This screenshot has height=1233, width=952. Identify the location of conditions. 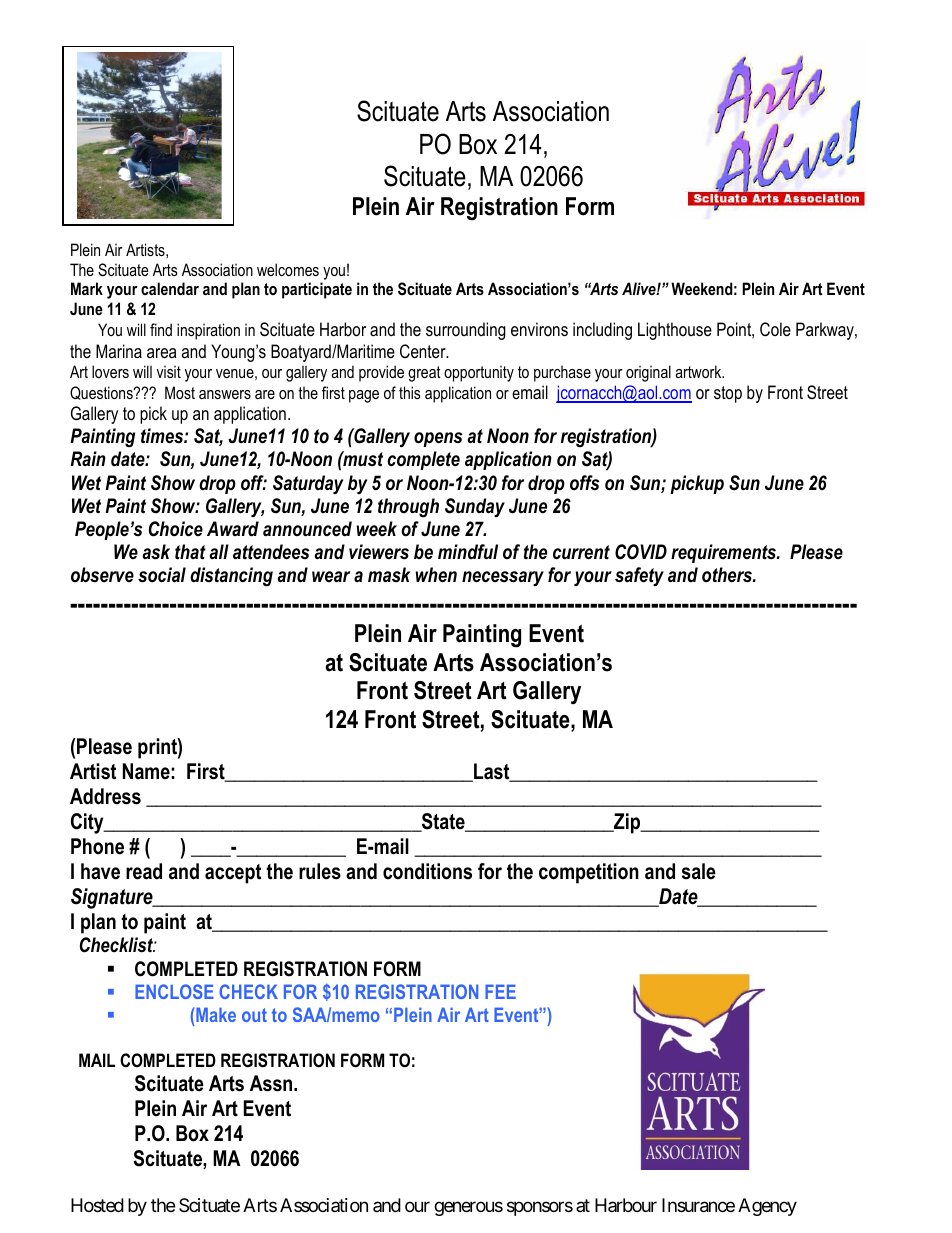
(427, 871).
